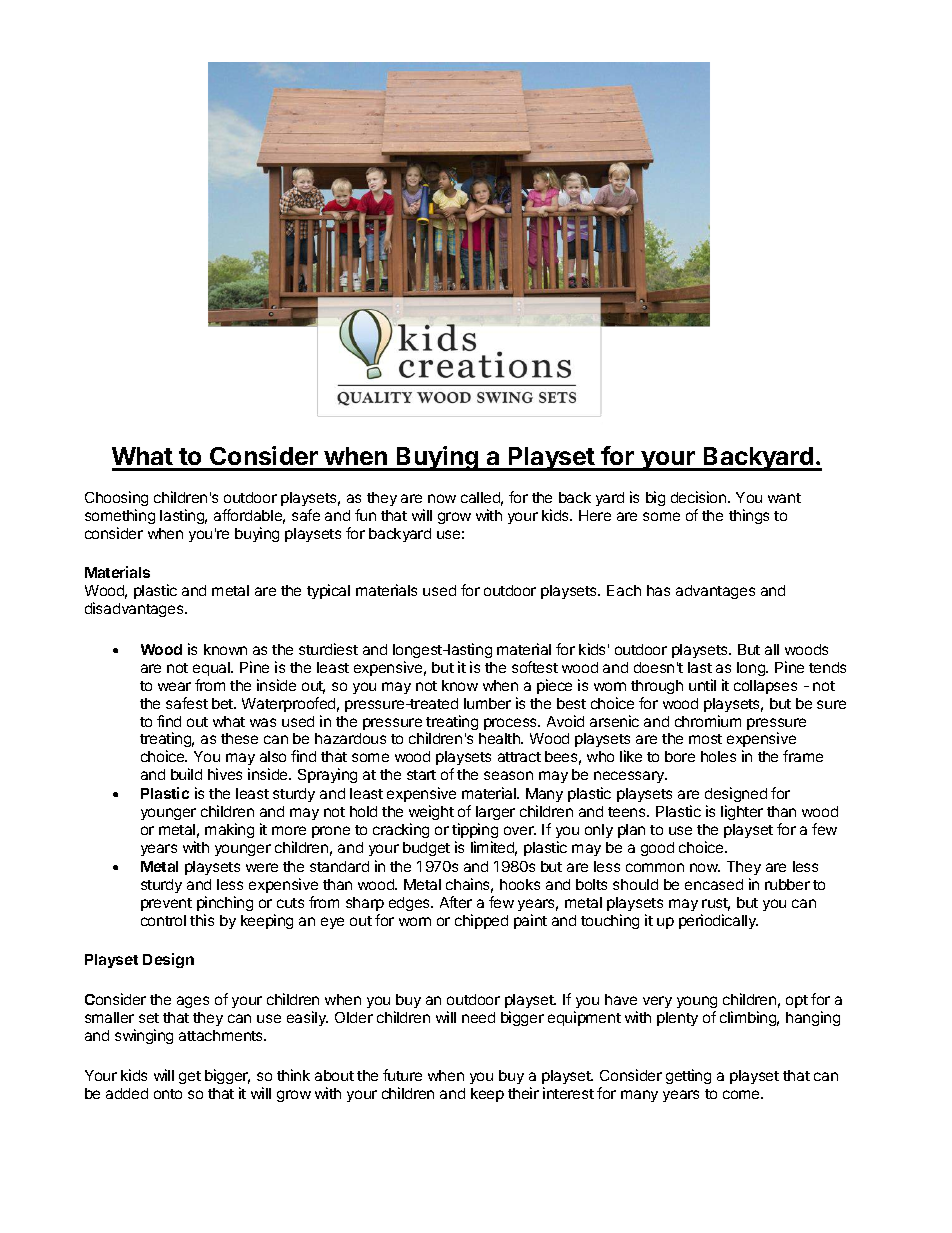 This screenshot has width=952, height=1233. Describe the element at coordinates (168, 1094) in the screenshot. I see `onto` at that location.
